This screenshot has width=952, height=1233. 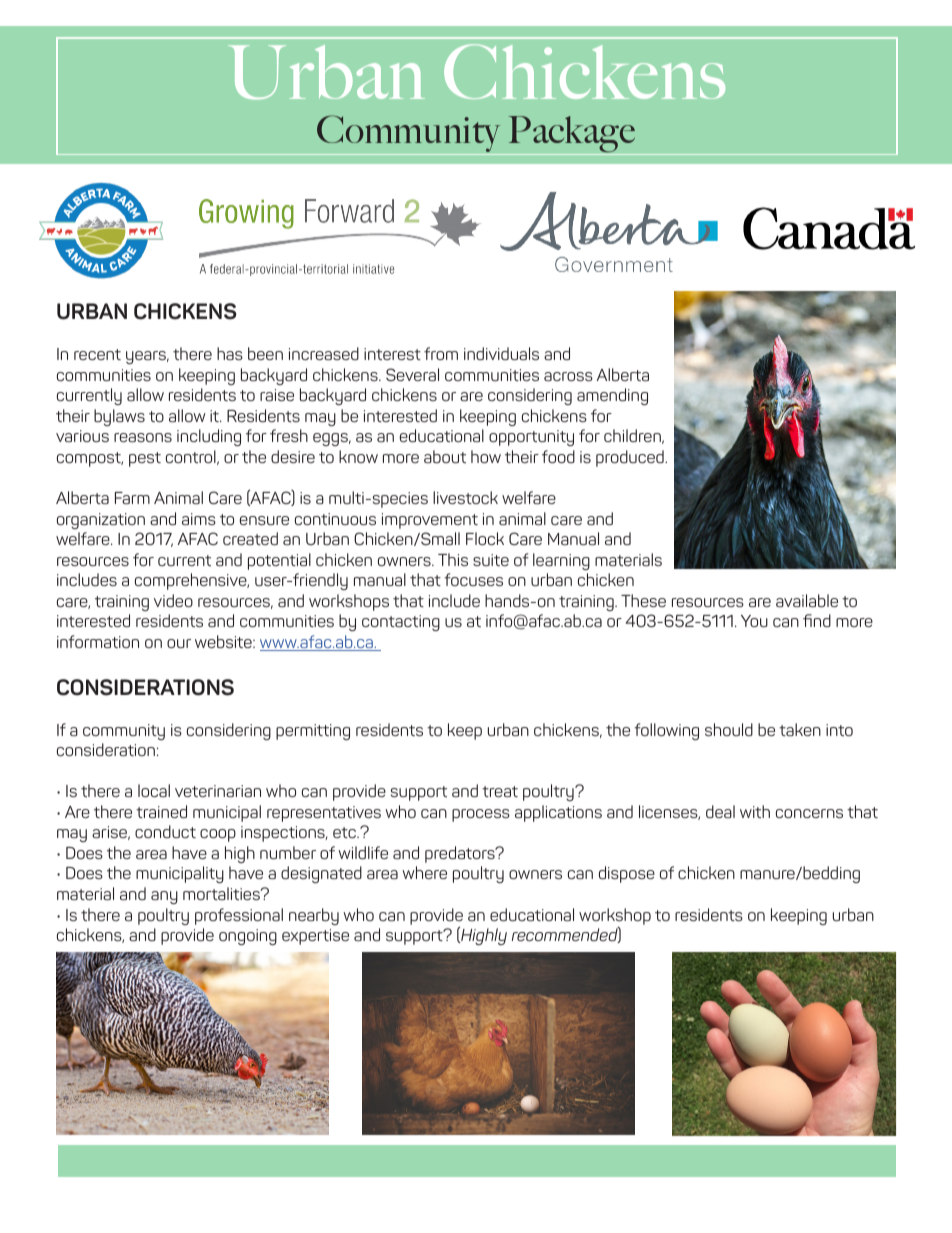 What do you see at coordinates (230, 353) in the screenshot?
I see `has` at bounding box center [230, 353].
